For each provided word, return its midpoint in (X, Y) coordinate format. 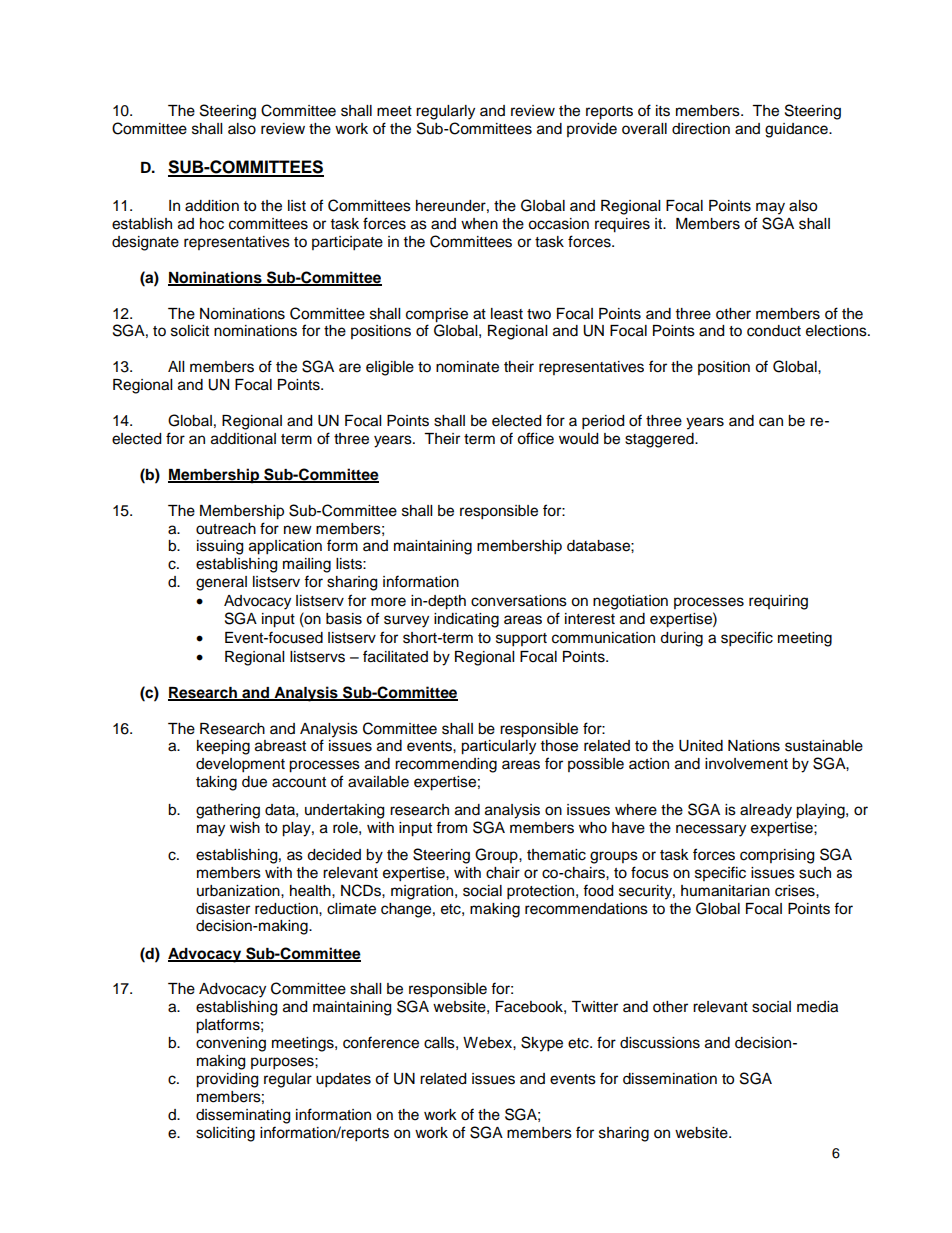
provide (592, 130)
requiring (778, 602)
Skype (542, 1044)
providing (227, 1080)
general (221, 583)
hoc (212, 224)
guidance (797, 130)
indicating (466, 620)
